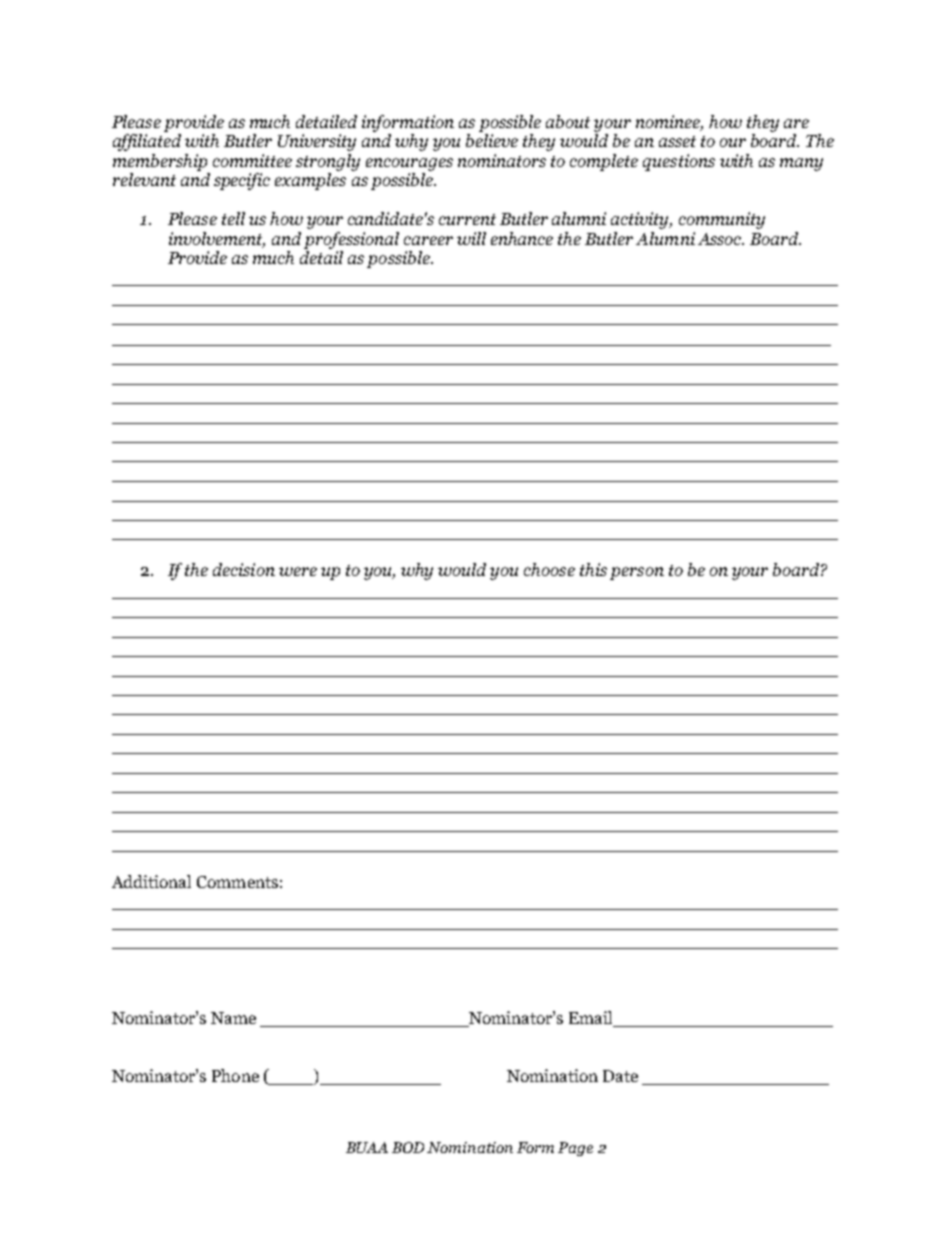 The height and width of the screenshot is (1233, 952). What do you see at coordinates (235, 1075) in the screenshot?
I see `Phone` at bounding box center [235, 1075].
